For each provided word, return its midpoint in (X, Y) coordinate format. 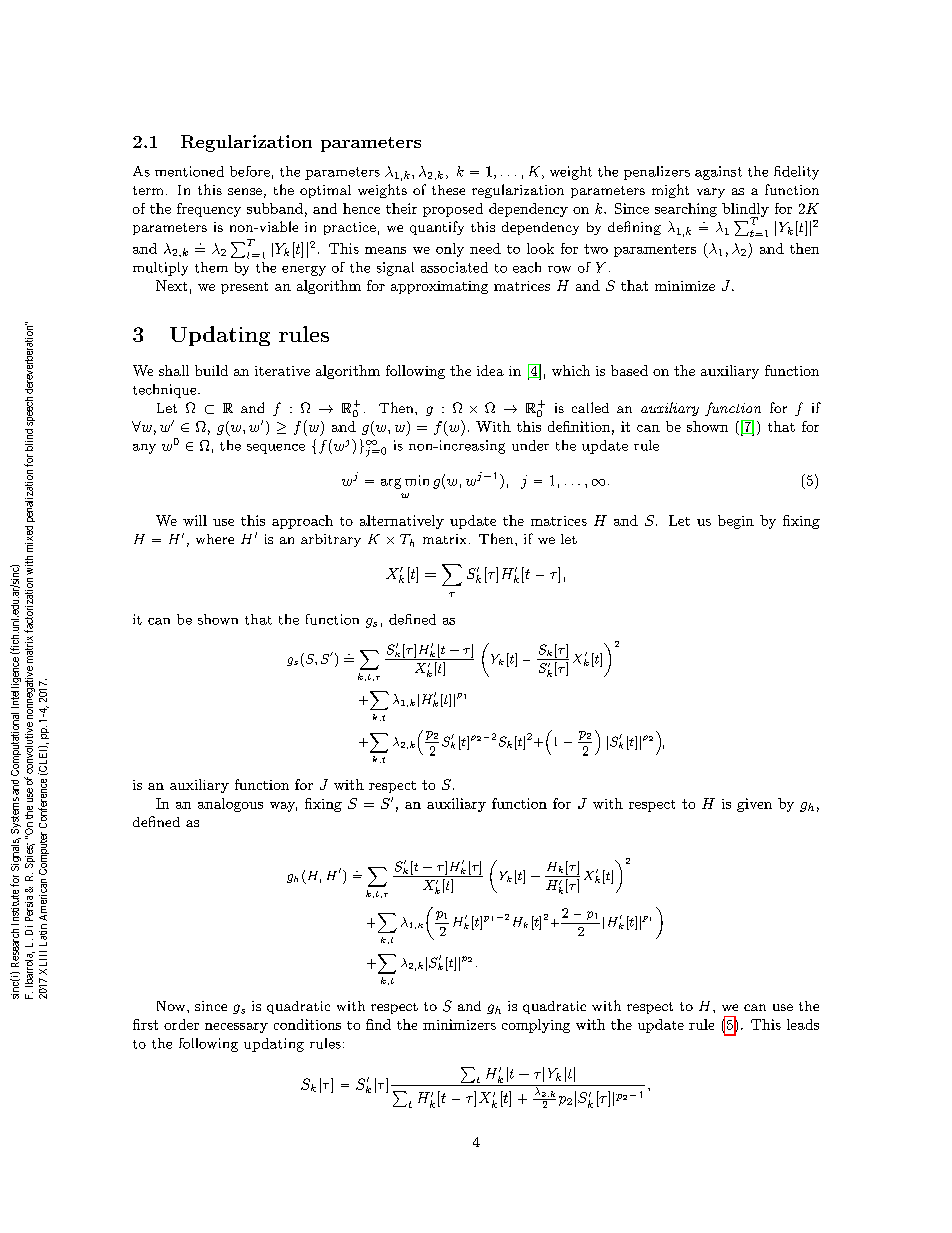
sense (245, 191)
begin (736, 522)
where (215, 539)
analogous (230, 805)
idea (490, 370)
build (211, 370)
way (283, 807)
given (754, 805)
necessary (236, 1028)
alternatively (402, 522)
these (448, 190)
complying (536, 1026)
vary (711, 193)
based (629, 370)
